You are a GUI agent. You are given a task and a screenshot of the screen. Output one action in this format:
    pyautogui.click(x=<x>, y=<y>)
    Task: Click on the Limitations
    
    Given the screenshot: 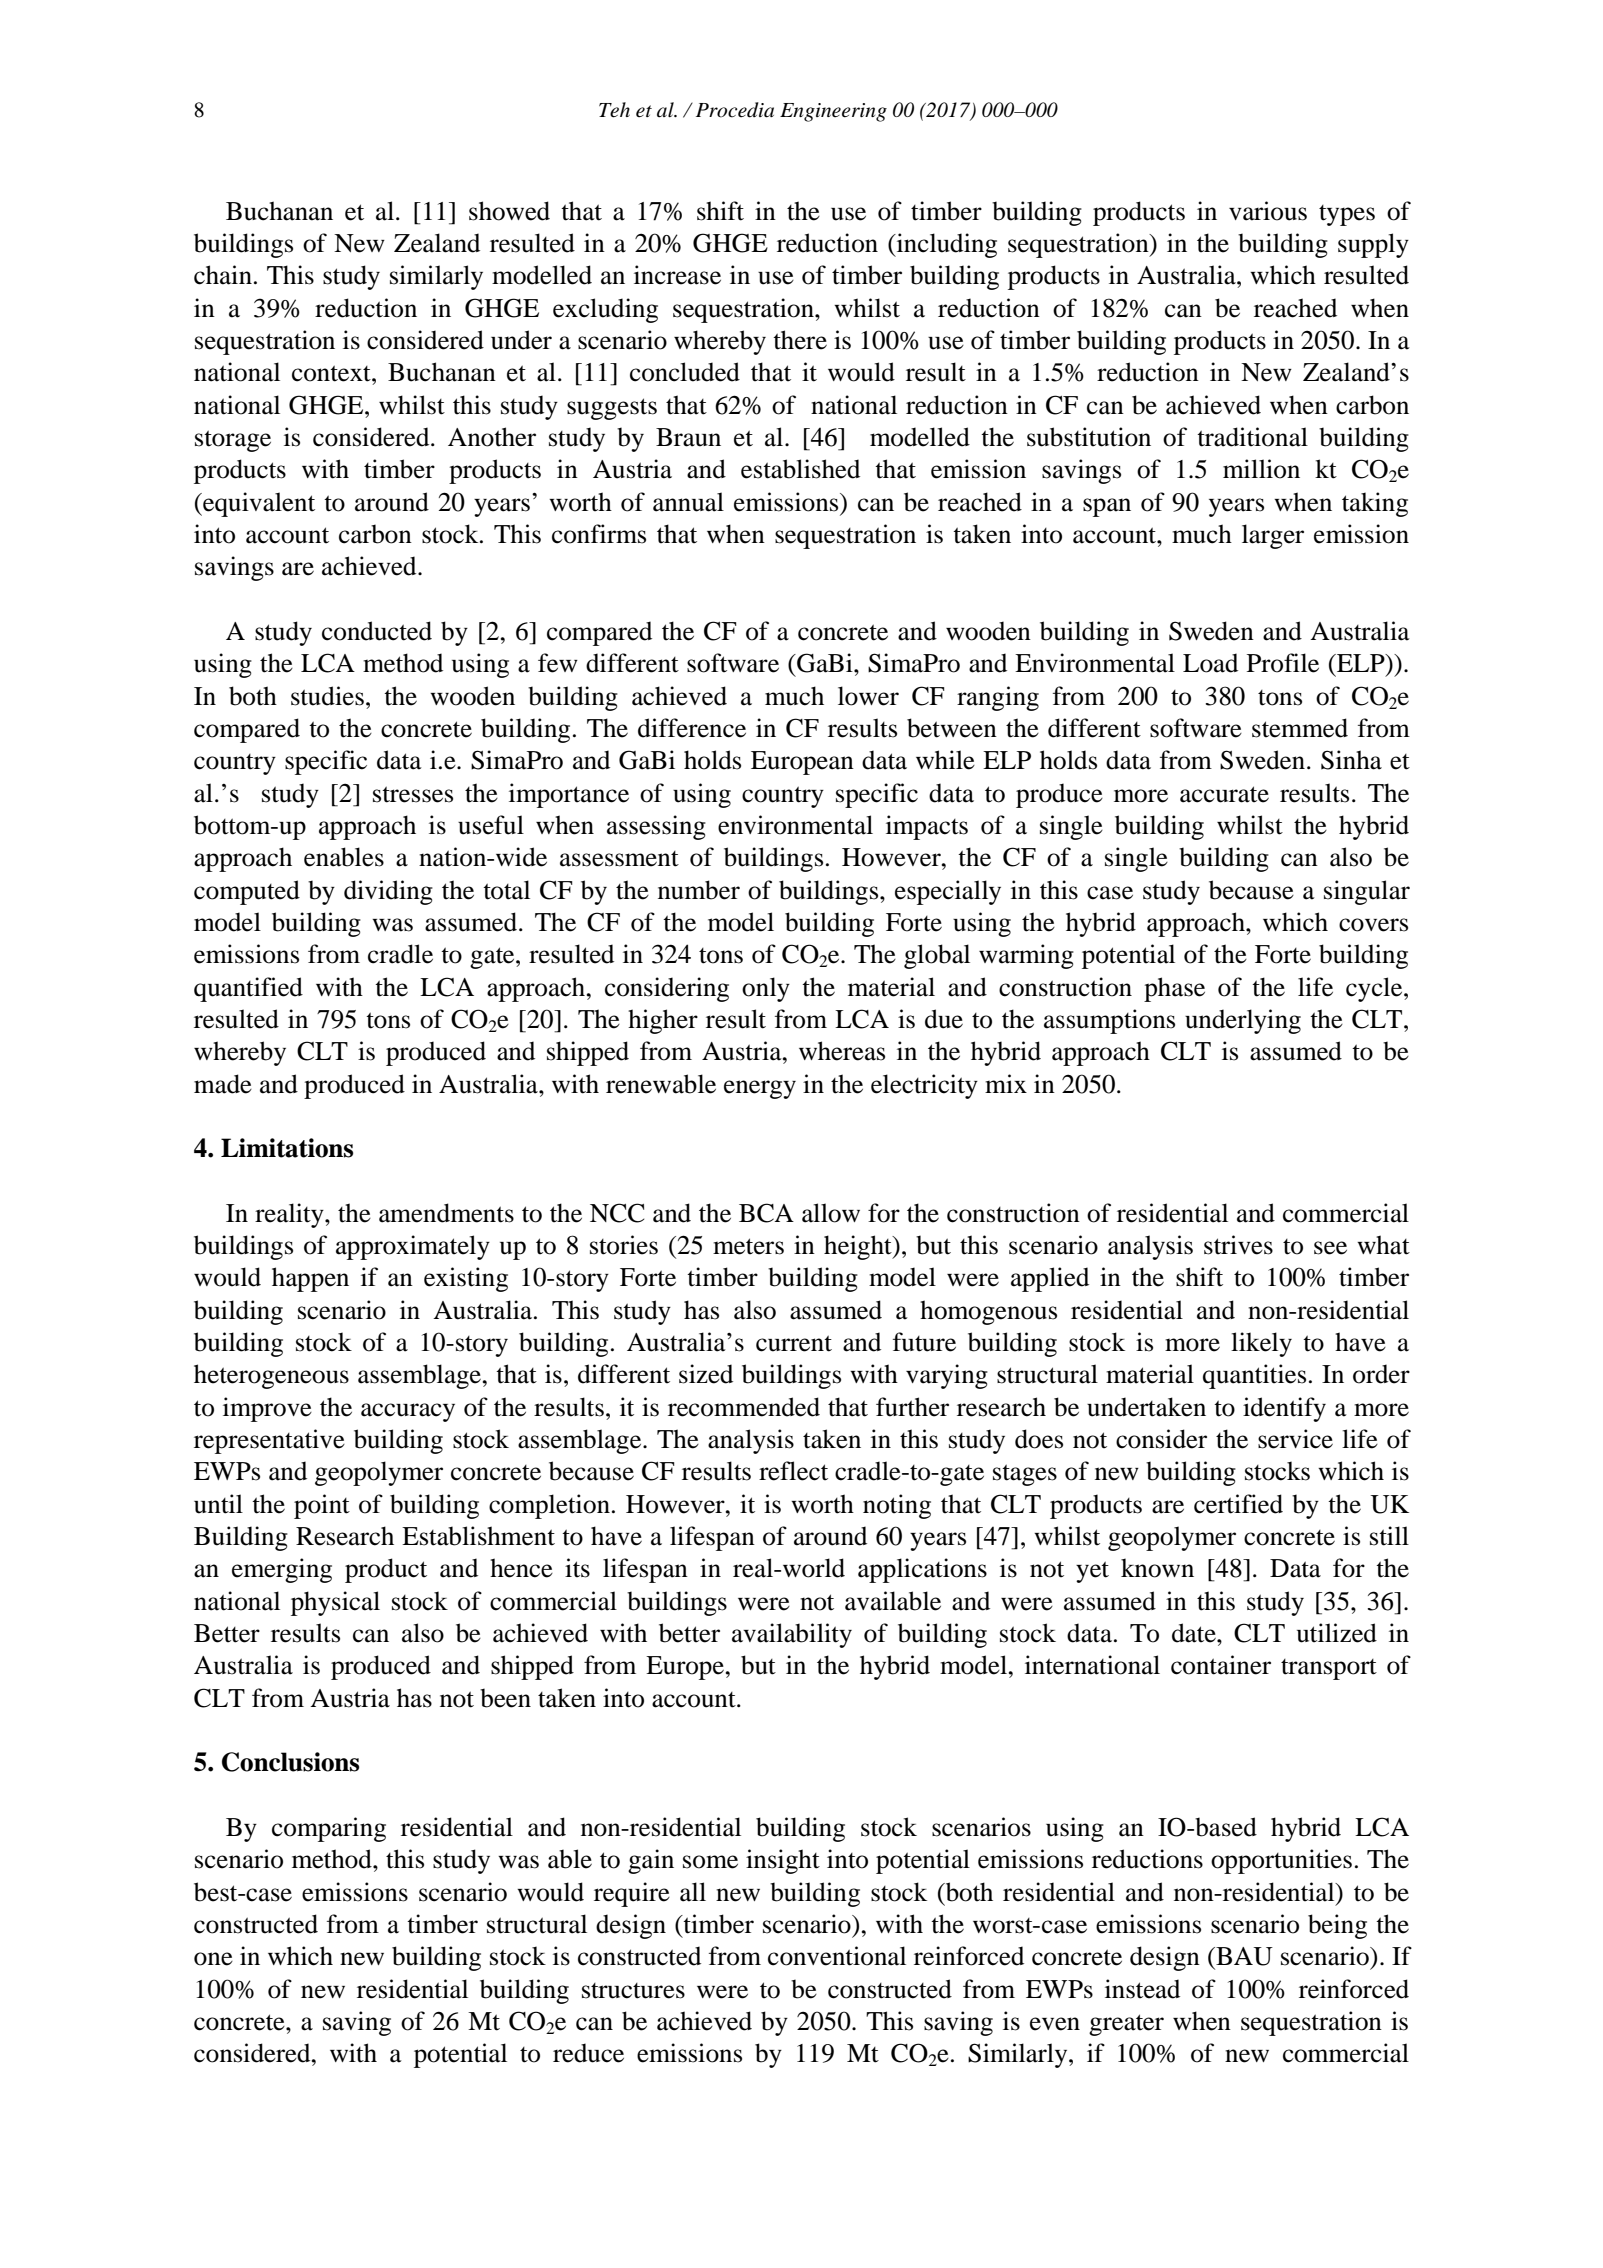 What is the action you would take?
    pyautogui.click(x=287, y=1148)
